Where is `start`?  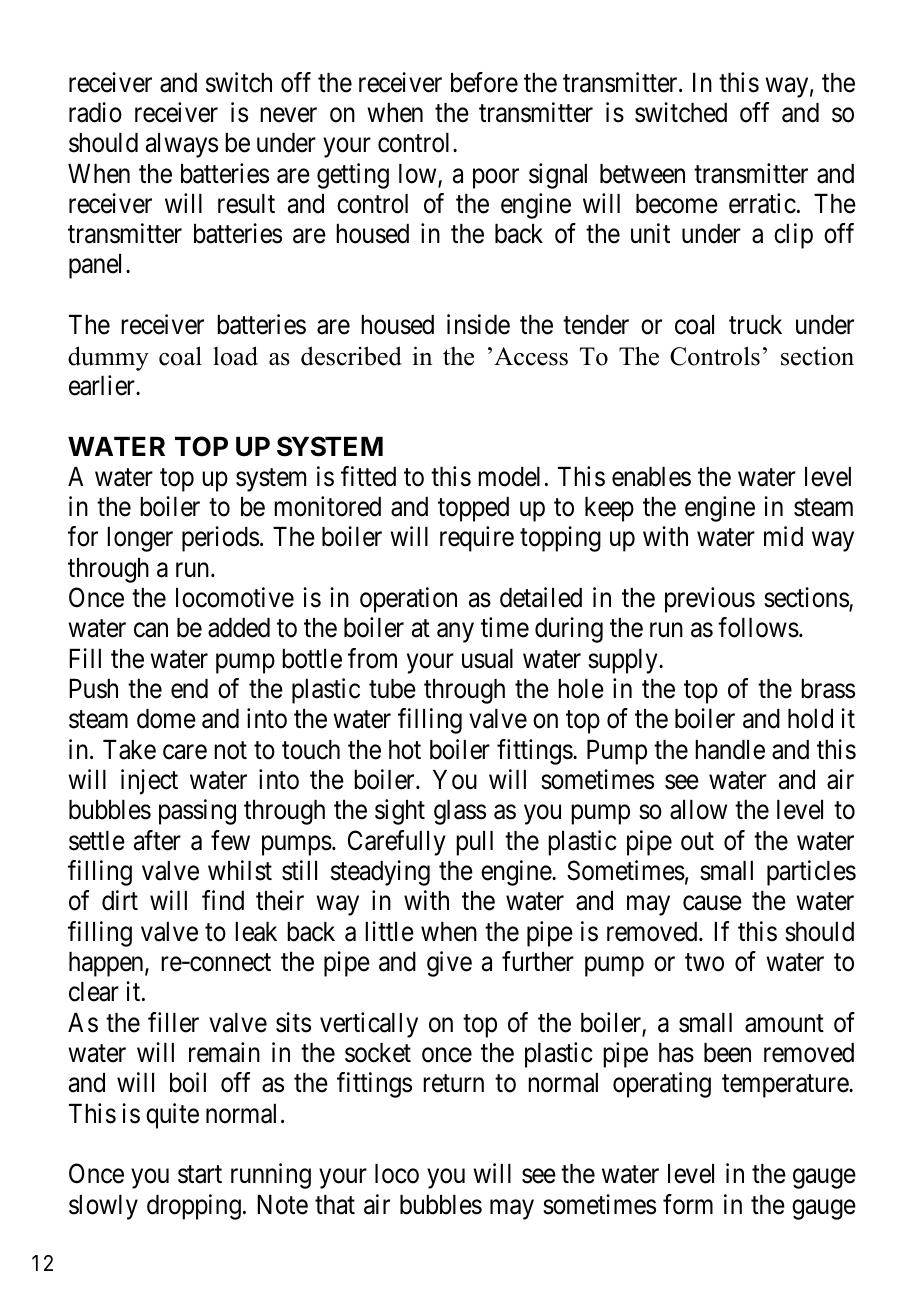 start is located at coordinates (200, 1175).
